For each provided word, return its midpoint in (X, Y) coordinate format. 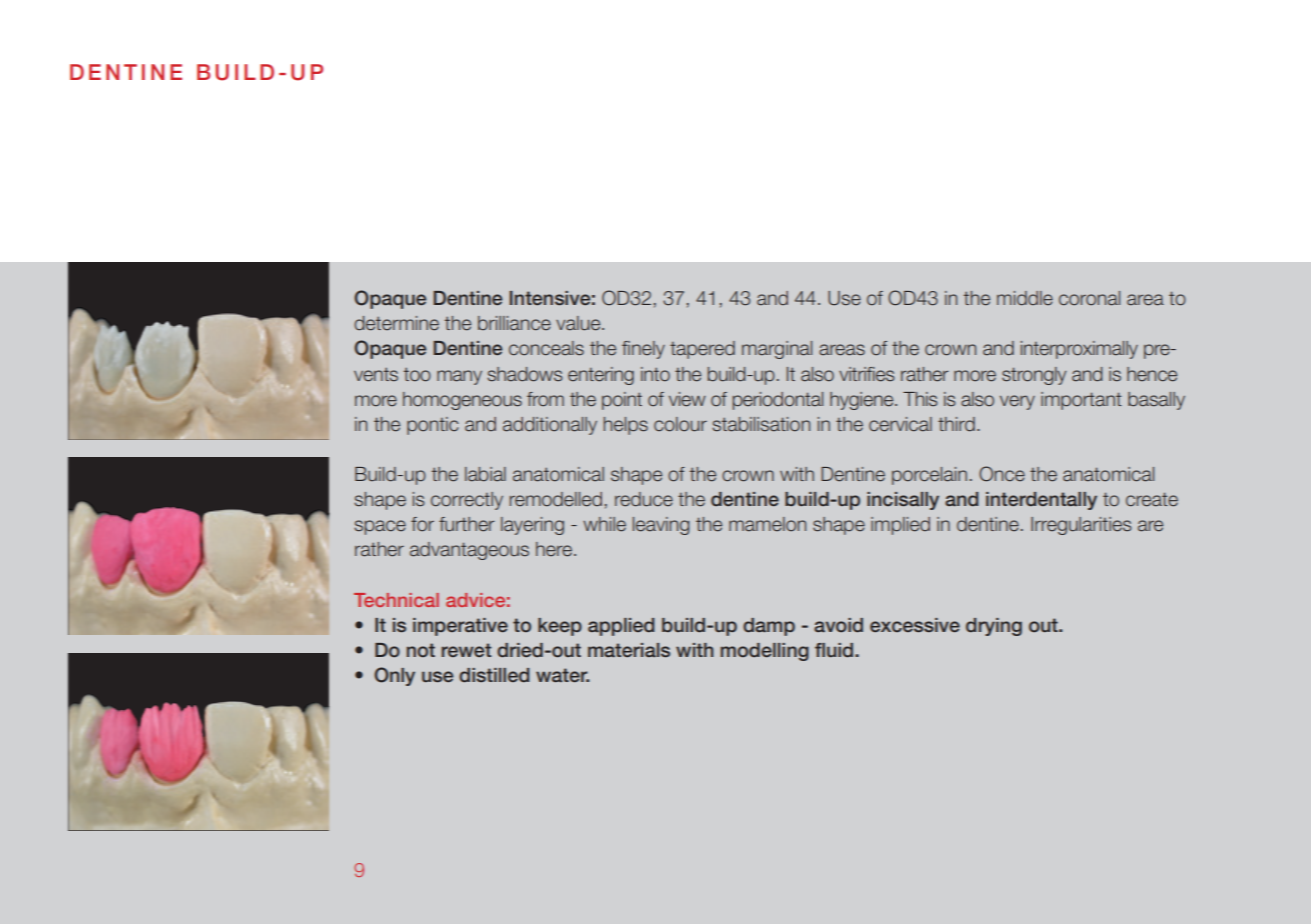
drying (994, 627)
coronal (1089, 298)
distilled (494, 675)
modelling (765, 652)
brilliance (514, 323)
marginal (777, 350)
